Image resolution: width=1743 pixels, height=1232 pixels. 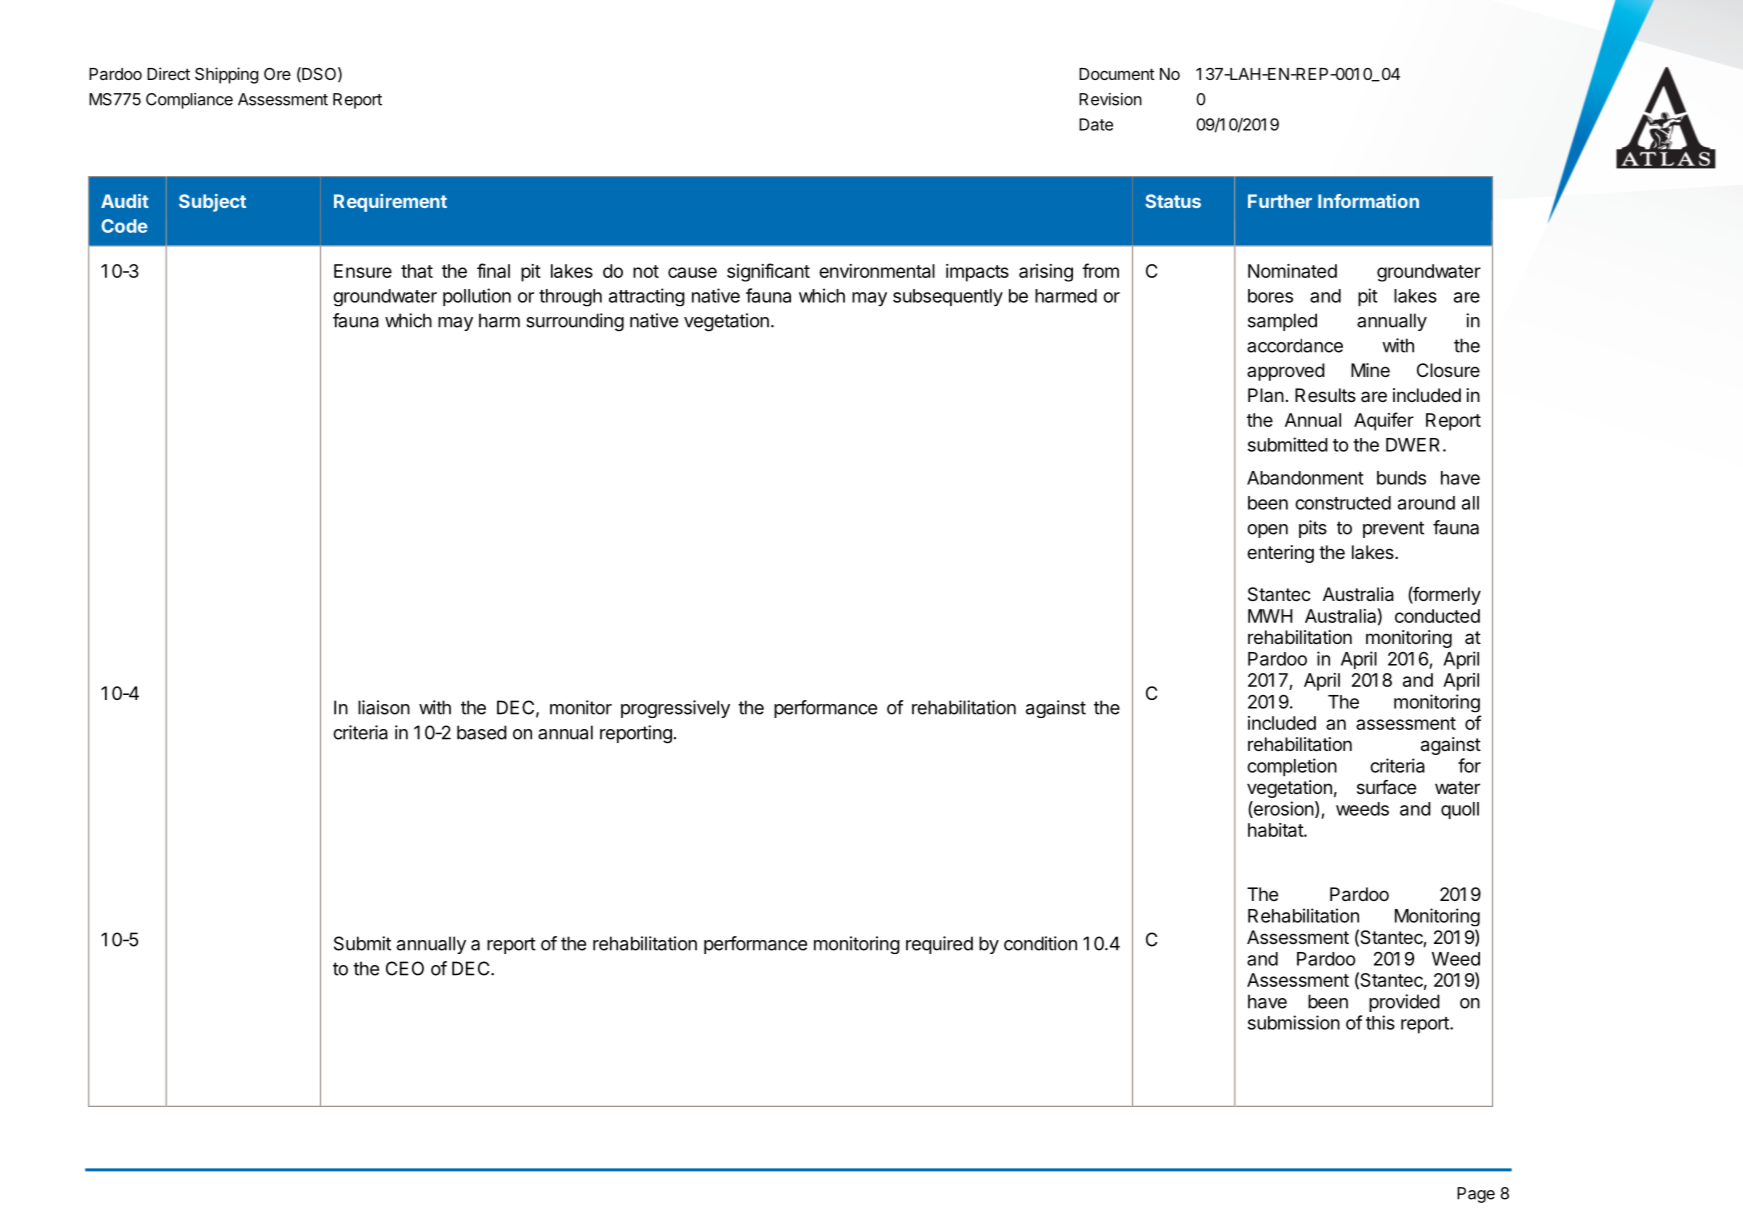 What do you see at coordinates (939, 945) in the document?
I see `required` at bounding box center [939, 945].
